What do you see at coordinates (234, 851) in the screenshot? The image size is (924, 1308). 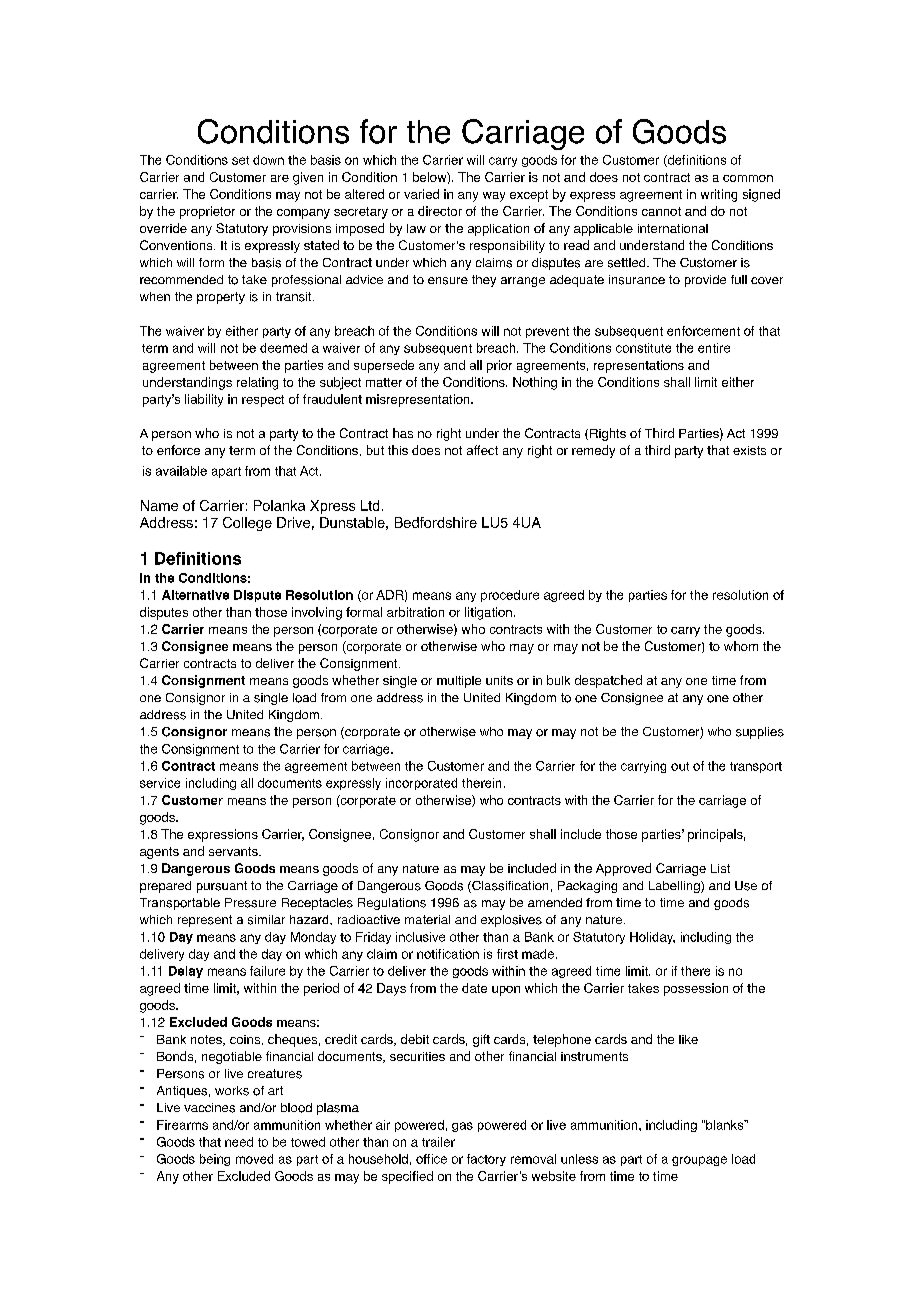 I see `servants` at bounding box center [234, 851].
